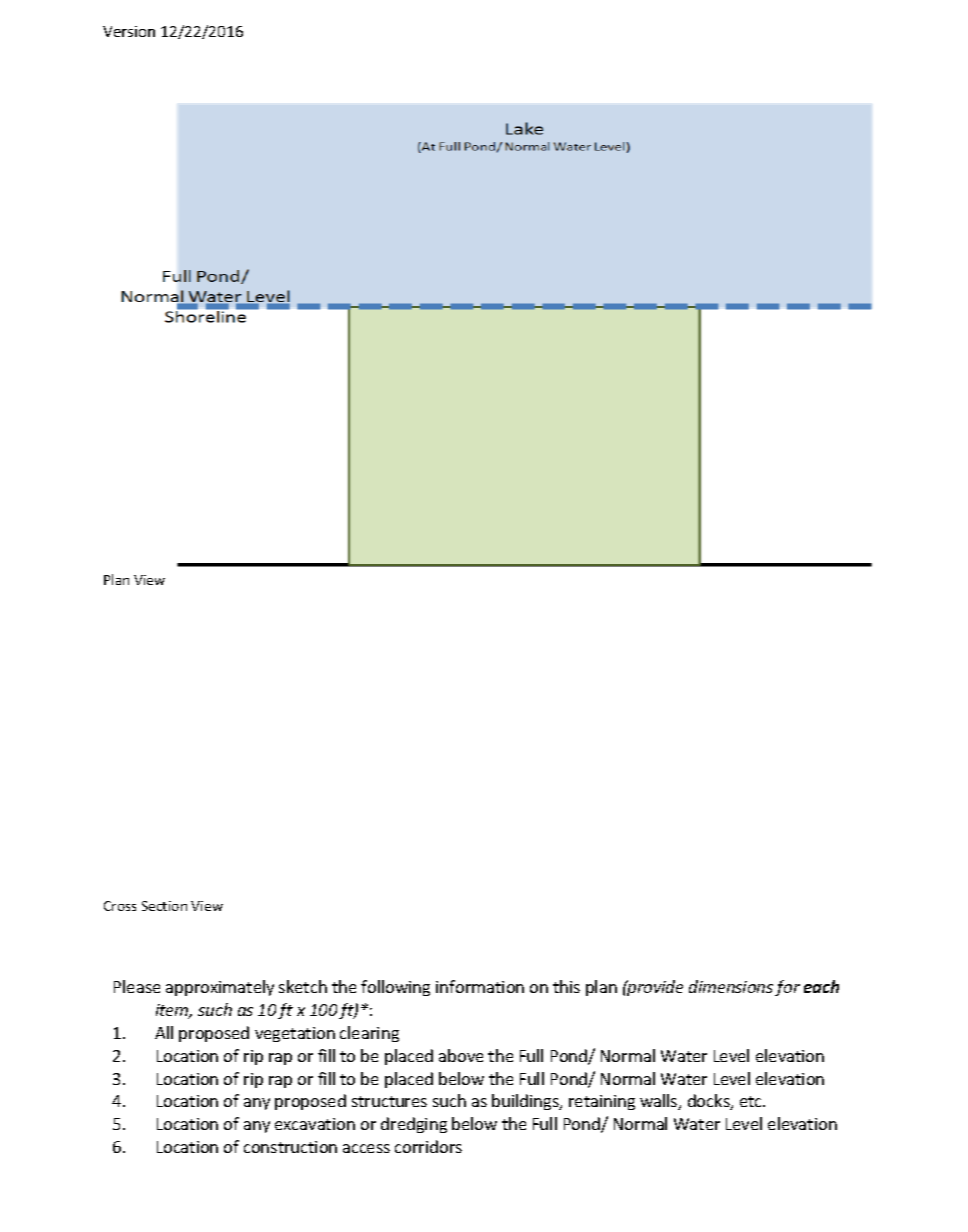  I want to click on dimensions, so click(731, 986).
